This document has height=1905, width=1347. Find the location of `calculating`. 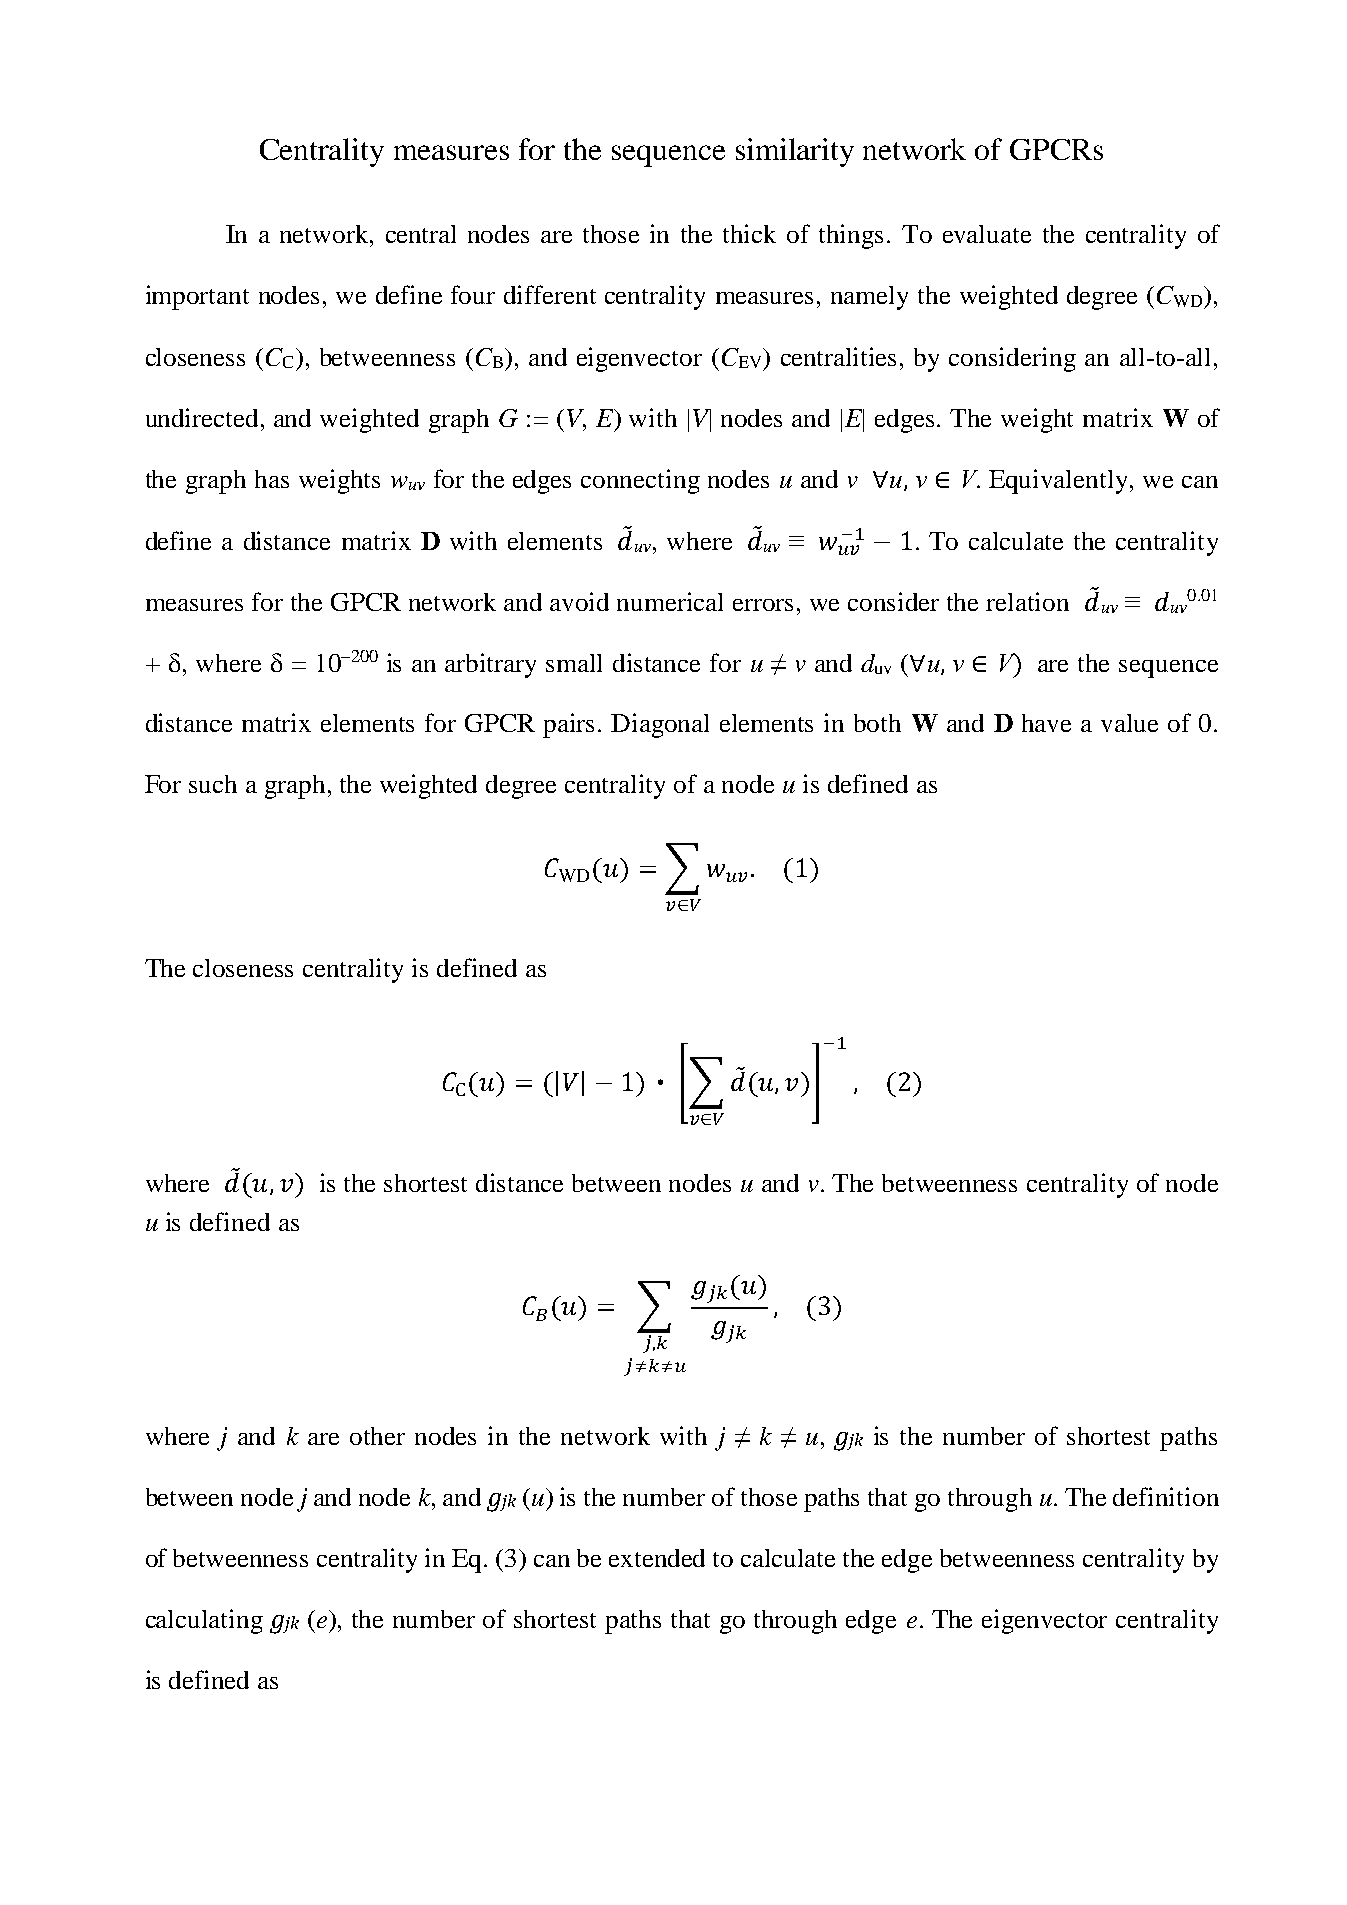

calculating is located at coordinates (204, 1621).
